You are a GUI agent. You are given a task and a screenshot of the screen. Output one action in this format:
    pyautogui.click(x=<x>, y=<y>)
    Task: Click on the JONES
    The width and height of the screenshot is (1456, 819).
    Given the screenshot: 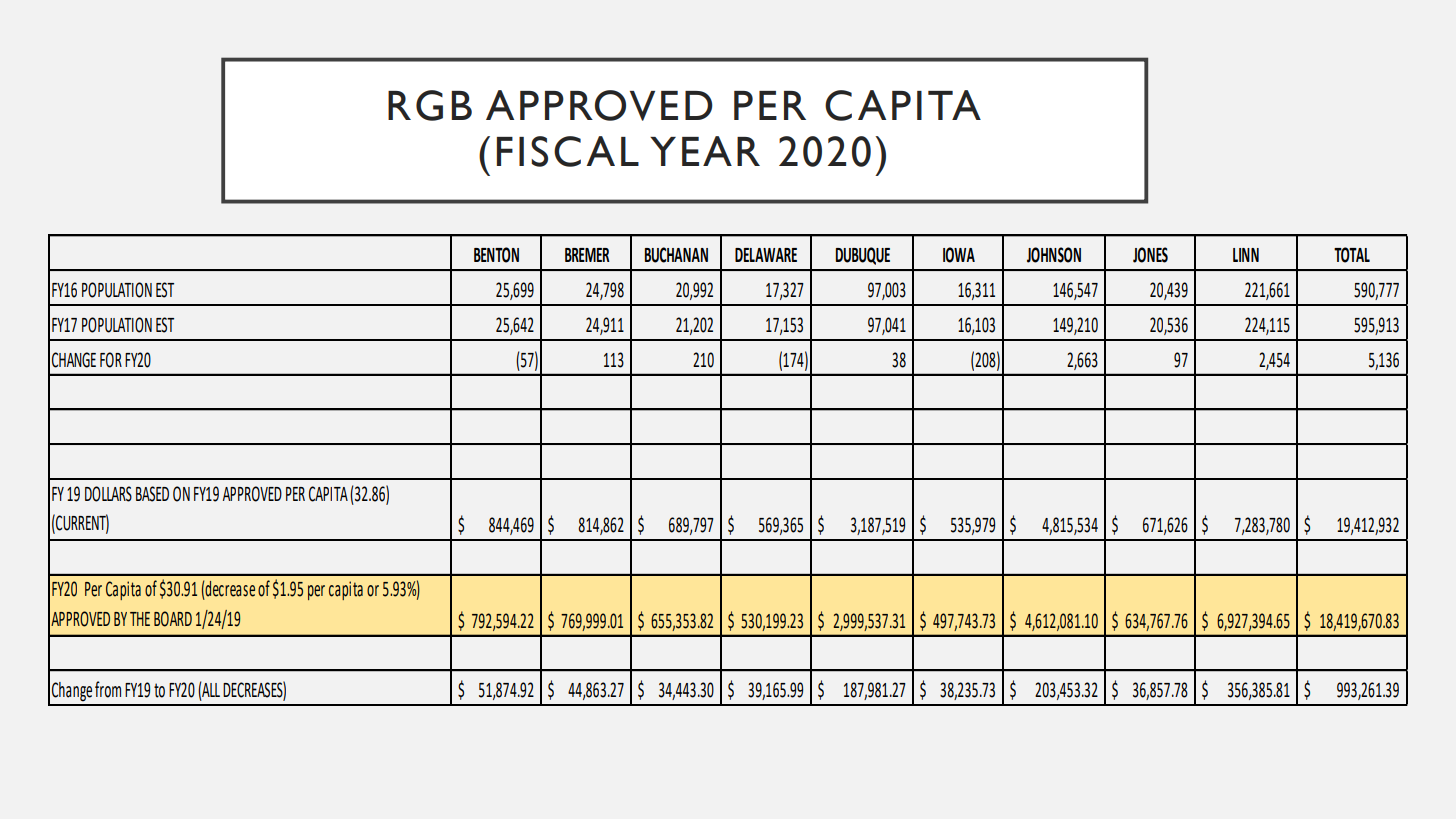 What is the action you would take?
    pyautogui.click(x=1150, y=255)
